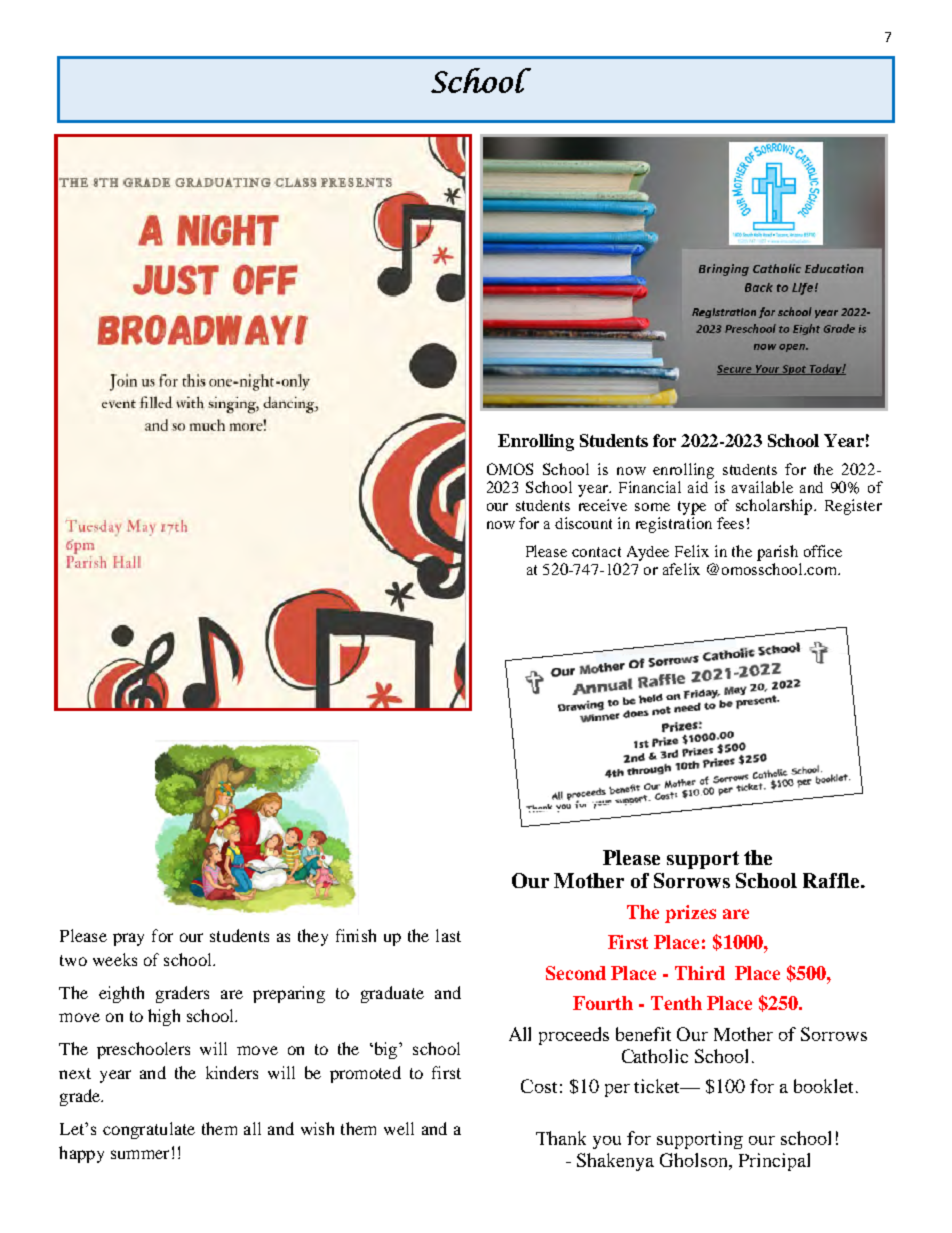 The image size is (952, 1233). I want to click on contact, so click(596, 552).
